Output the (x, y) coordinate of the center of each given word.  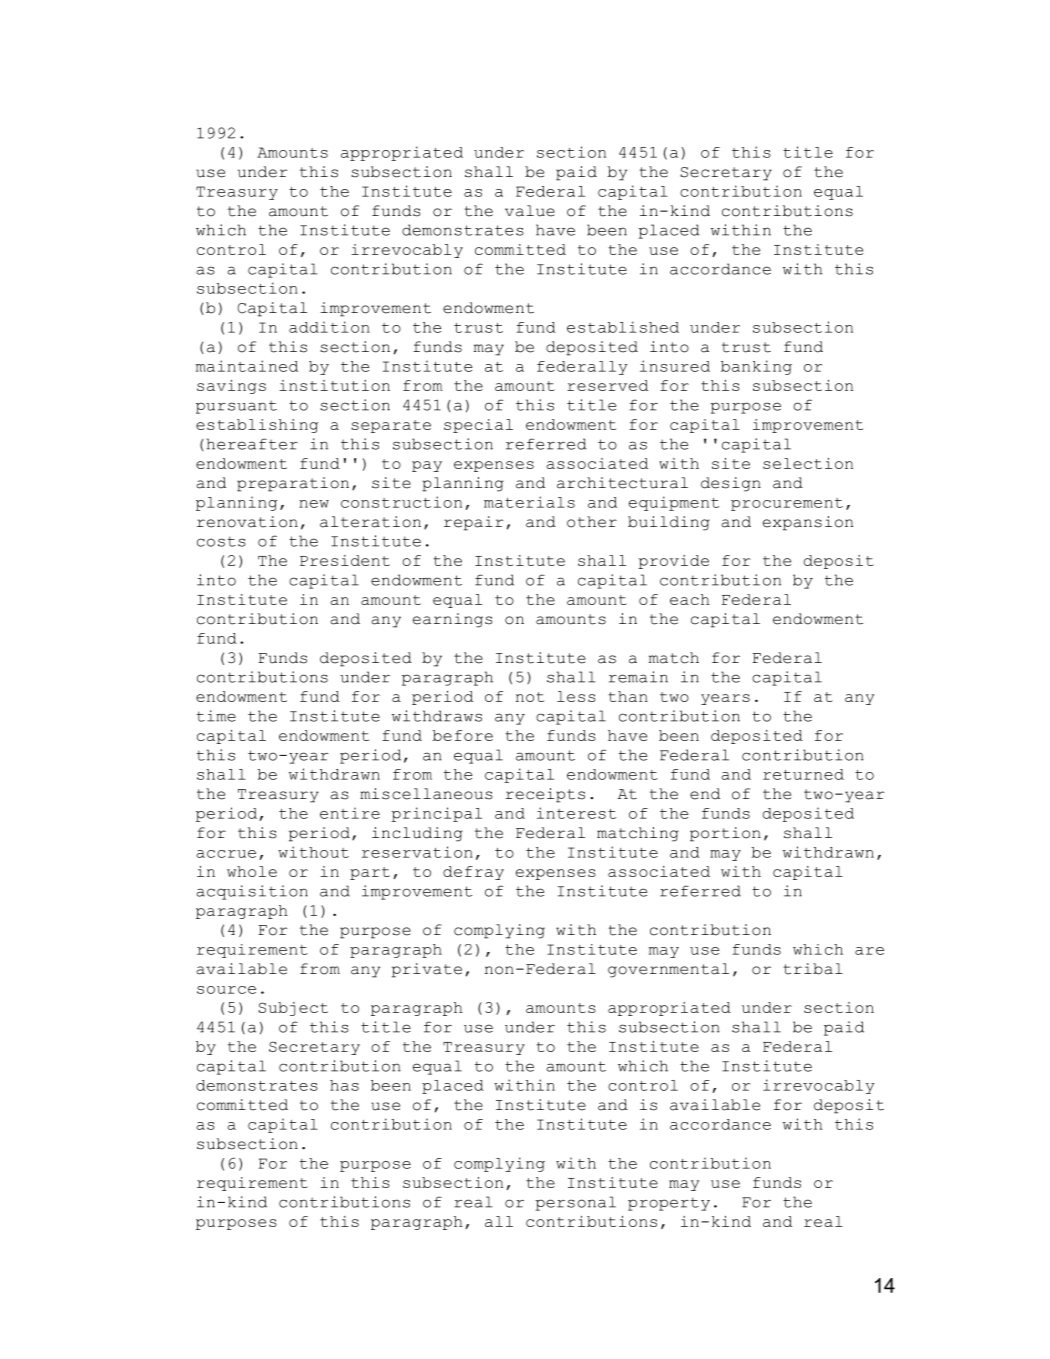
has (344, 1085)
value (530, 211)
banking (756, 367)
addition (329, 327)
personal (576, 1203)
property (669, 1204)
